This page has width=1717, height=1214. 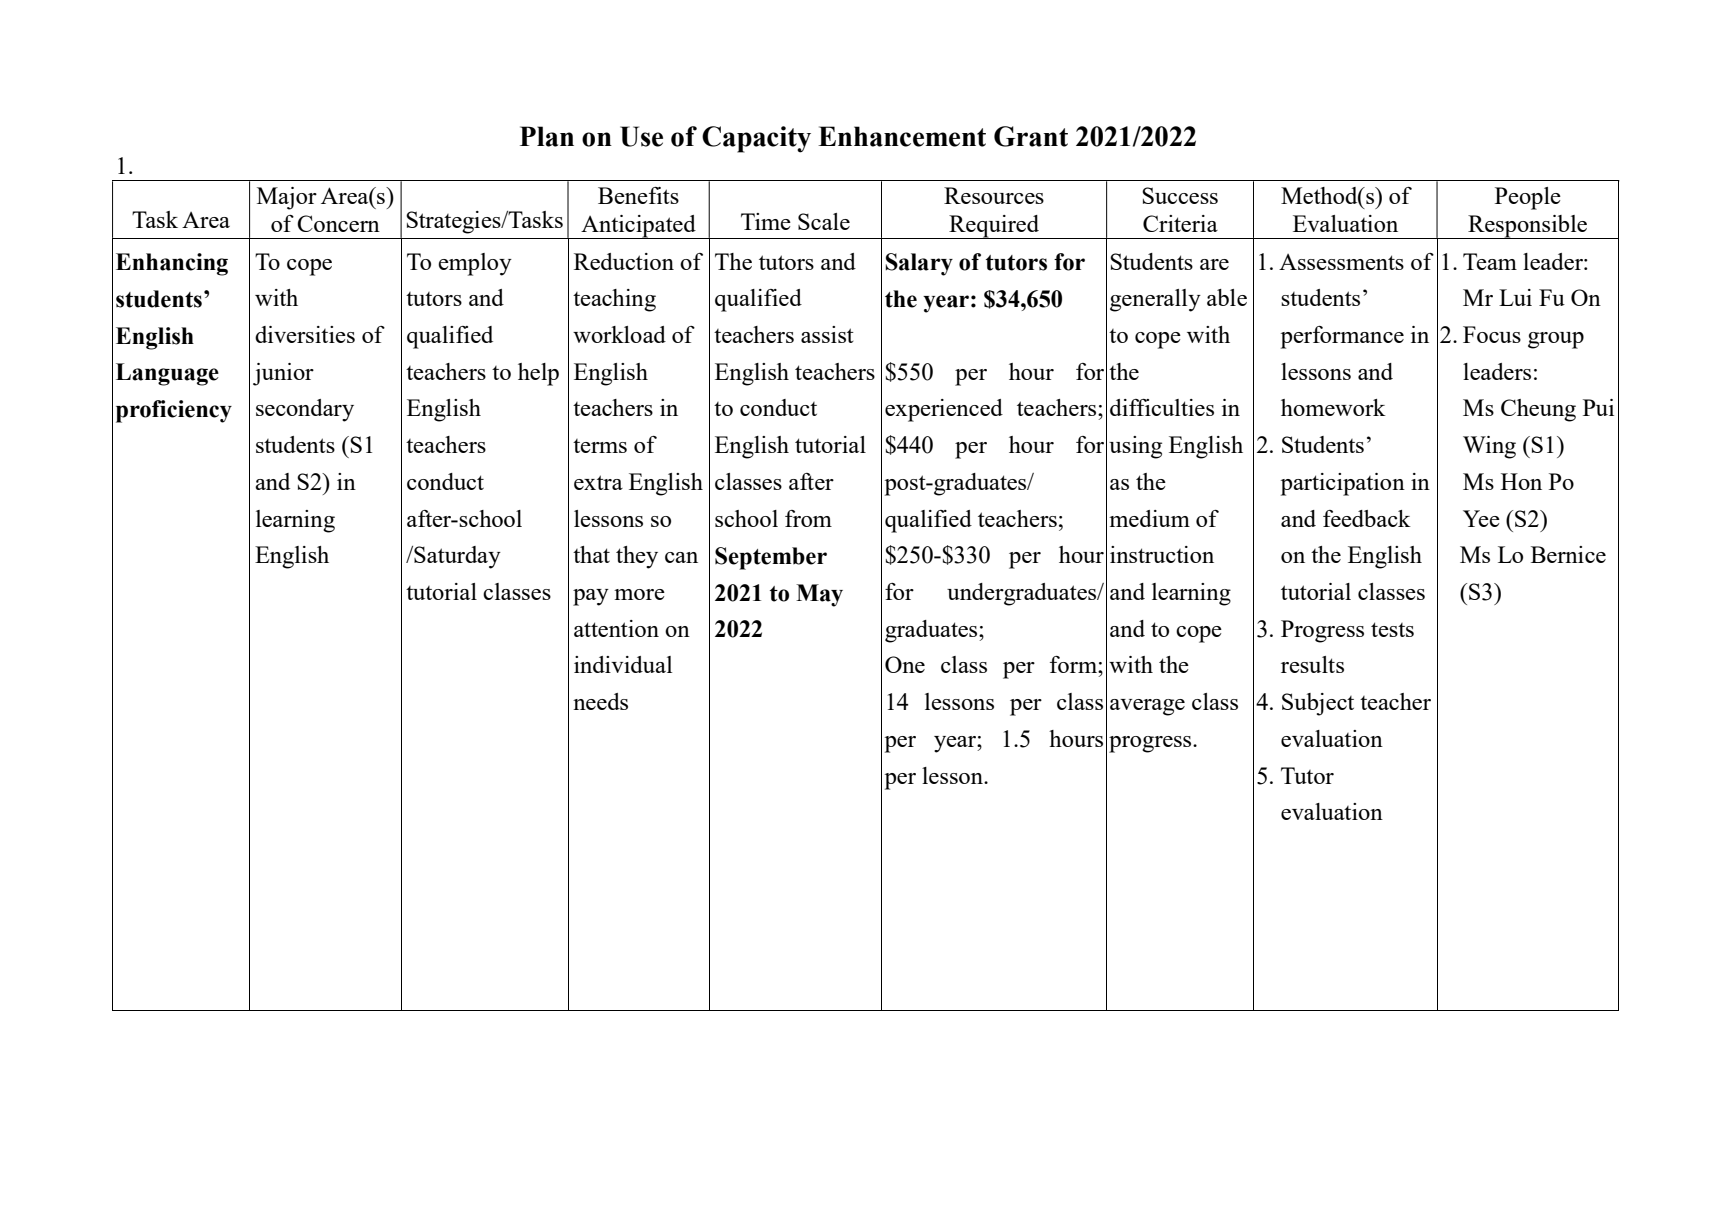 I want to click on needs, so click(x=600, y=701).
